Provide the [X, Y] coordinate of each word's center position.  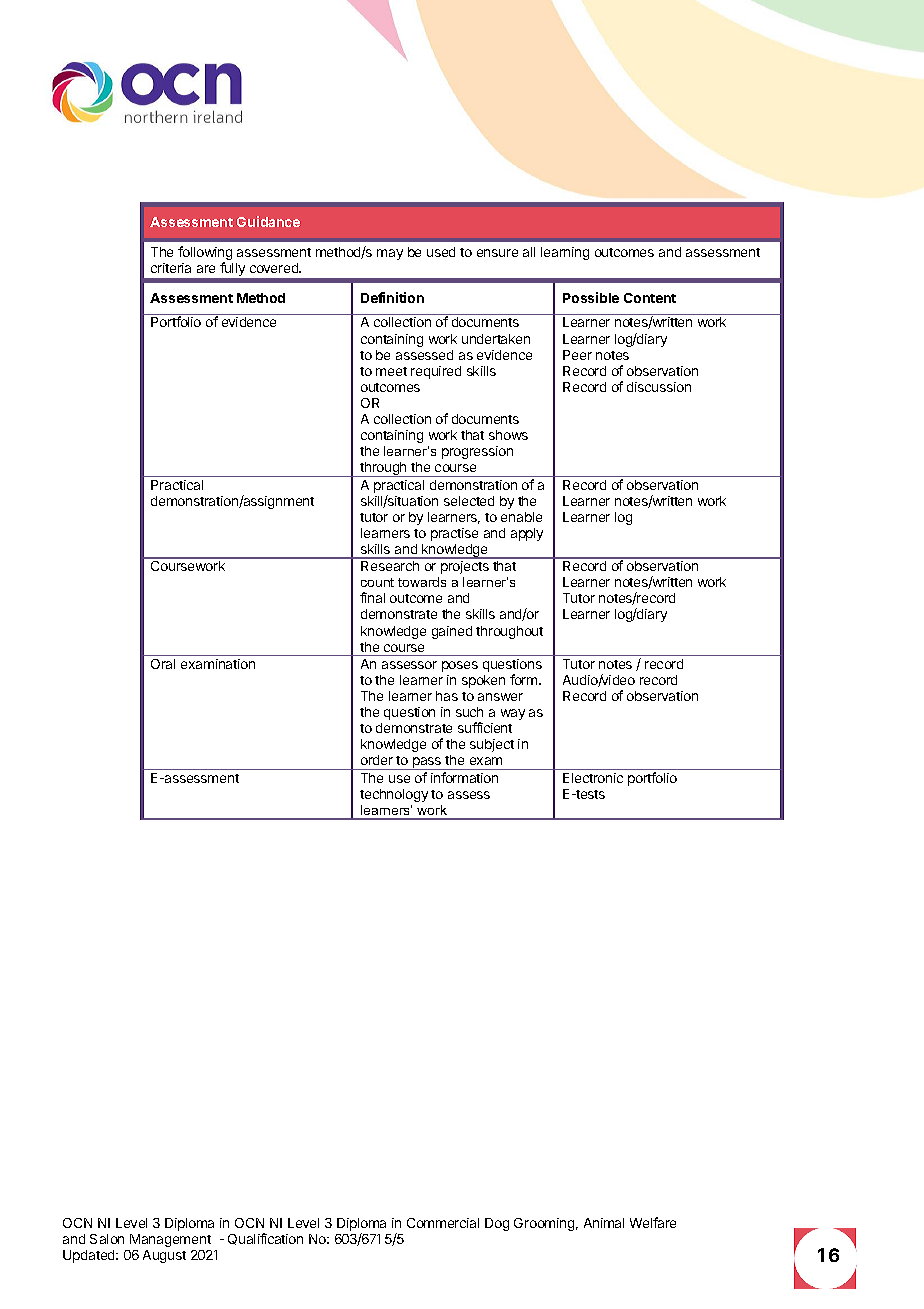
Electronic [593, 778]
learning [565, 253]
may [390, 254]
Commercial [443, 1223]
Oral [163, 664]
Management [170, 1240]
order [377, 760]
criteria [171, 268]
